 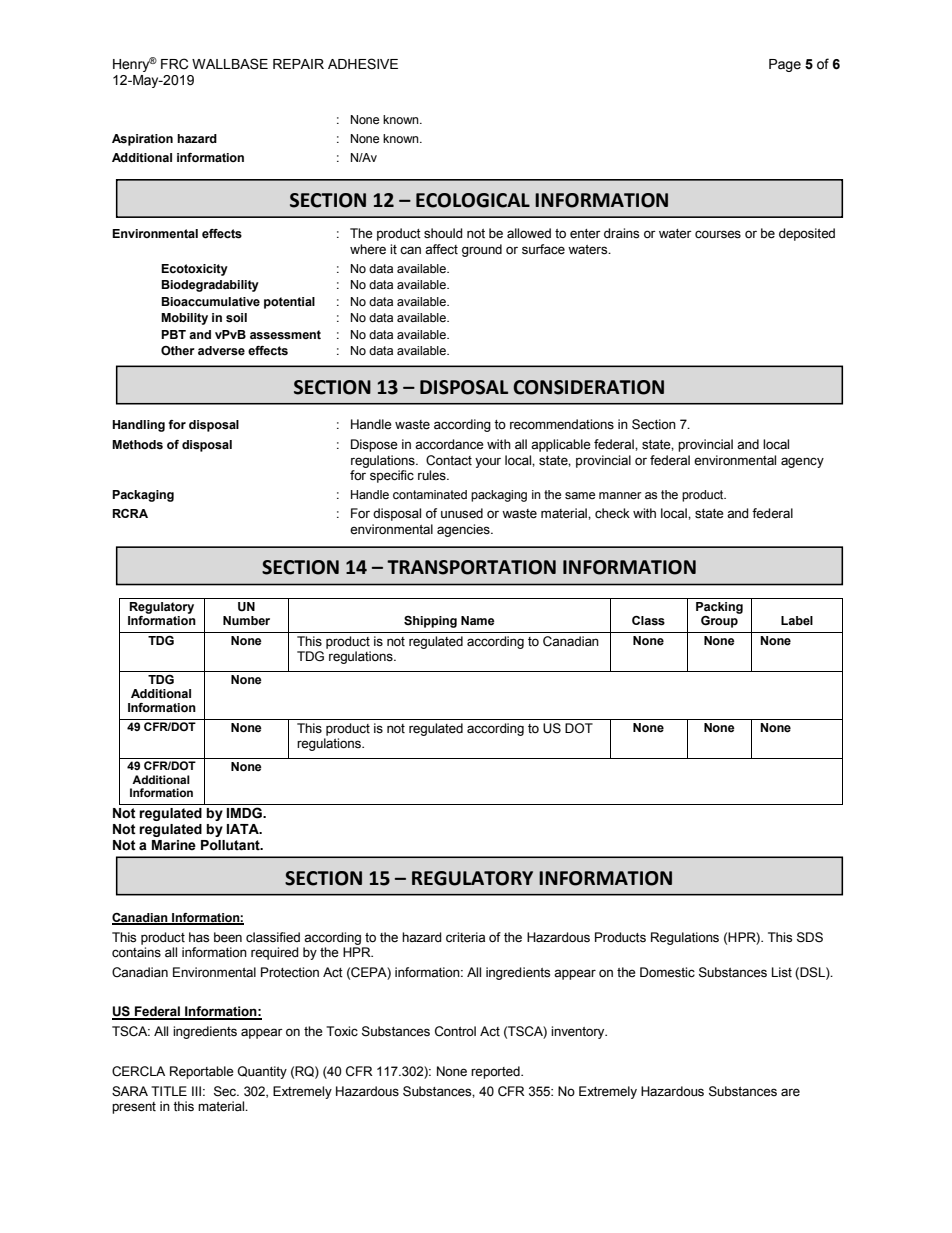 I want to click on TRANSPORTATION, so click(x=471, y=567).
